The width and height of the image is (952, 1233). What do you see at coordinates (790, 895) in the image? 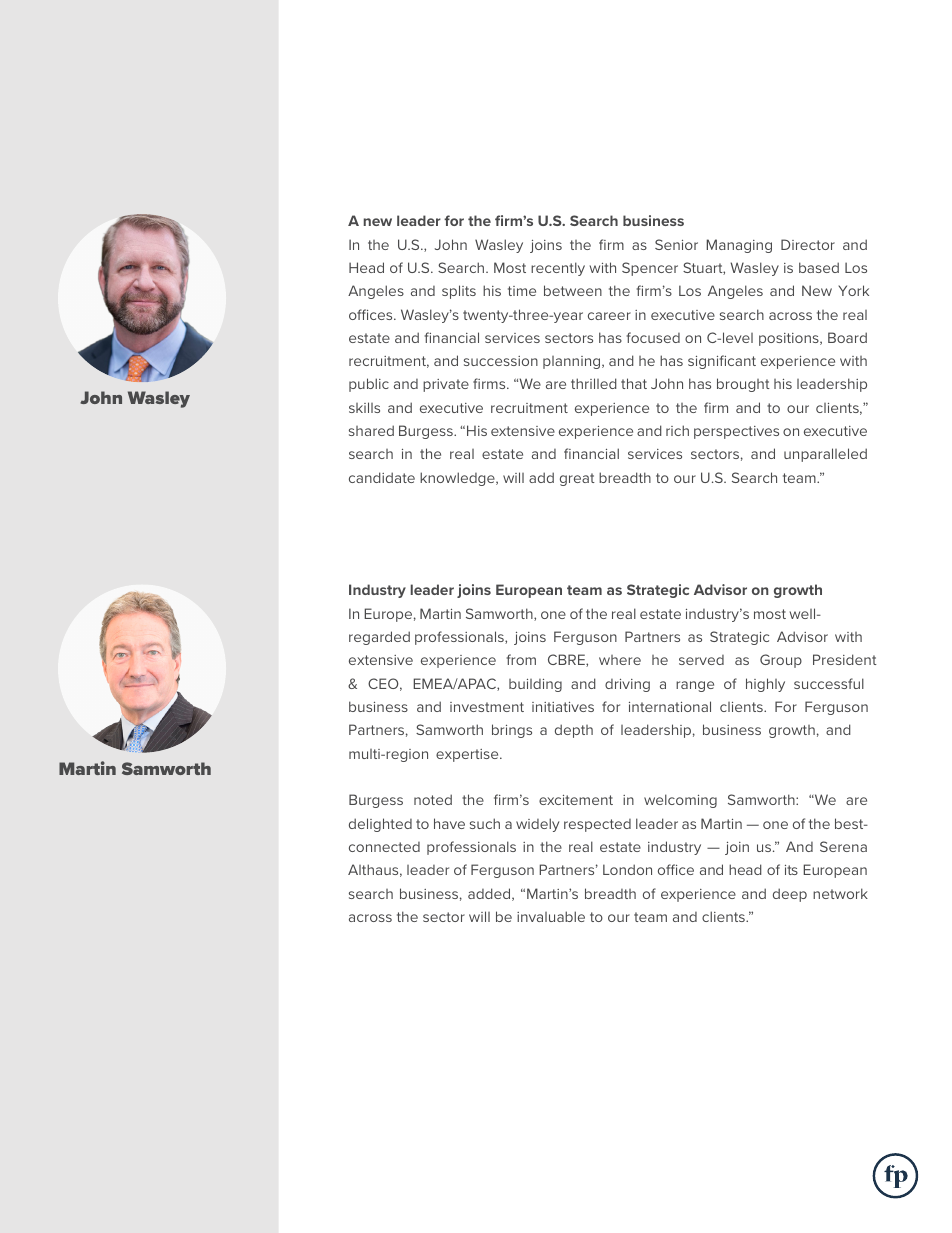
I see `deep` at bounding box center [790, 895].
